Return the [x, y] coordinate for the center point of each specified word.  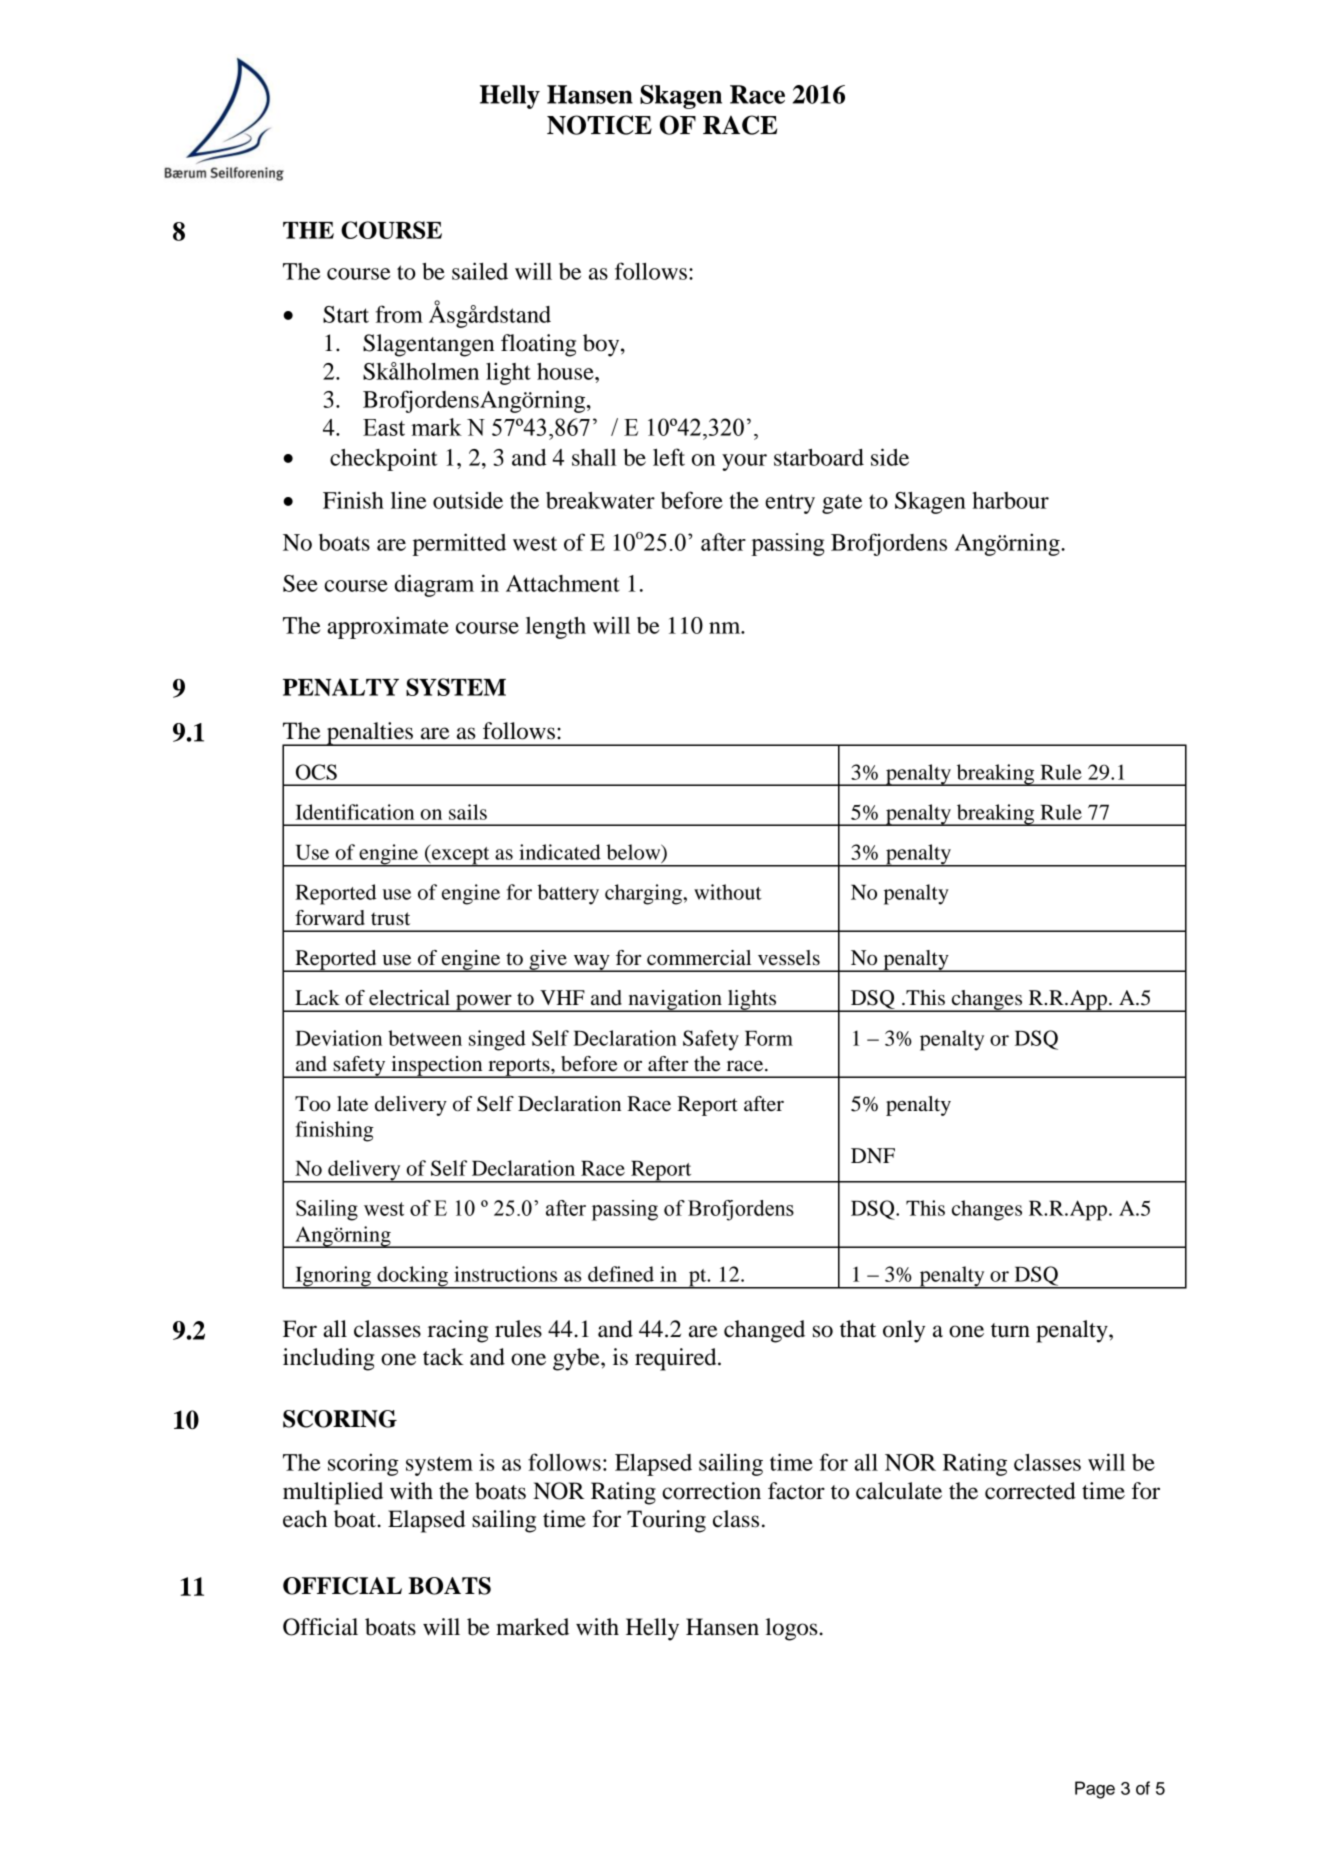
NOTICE [599, 125]
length [556, 628]
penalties [370, 734]
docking [412, 1277]
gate [842, 504]
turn [1010, 1330]
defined [621, 1274]
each [305, 1519]
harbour [1010, 500]
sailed [480, 271]
